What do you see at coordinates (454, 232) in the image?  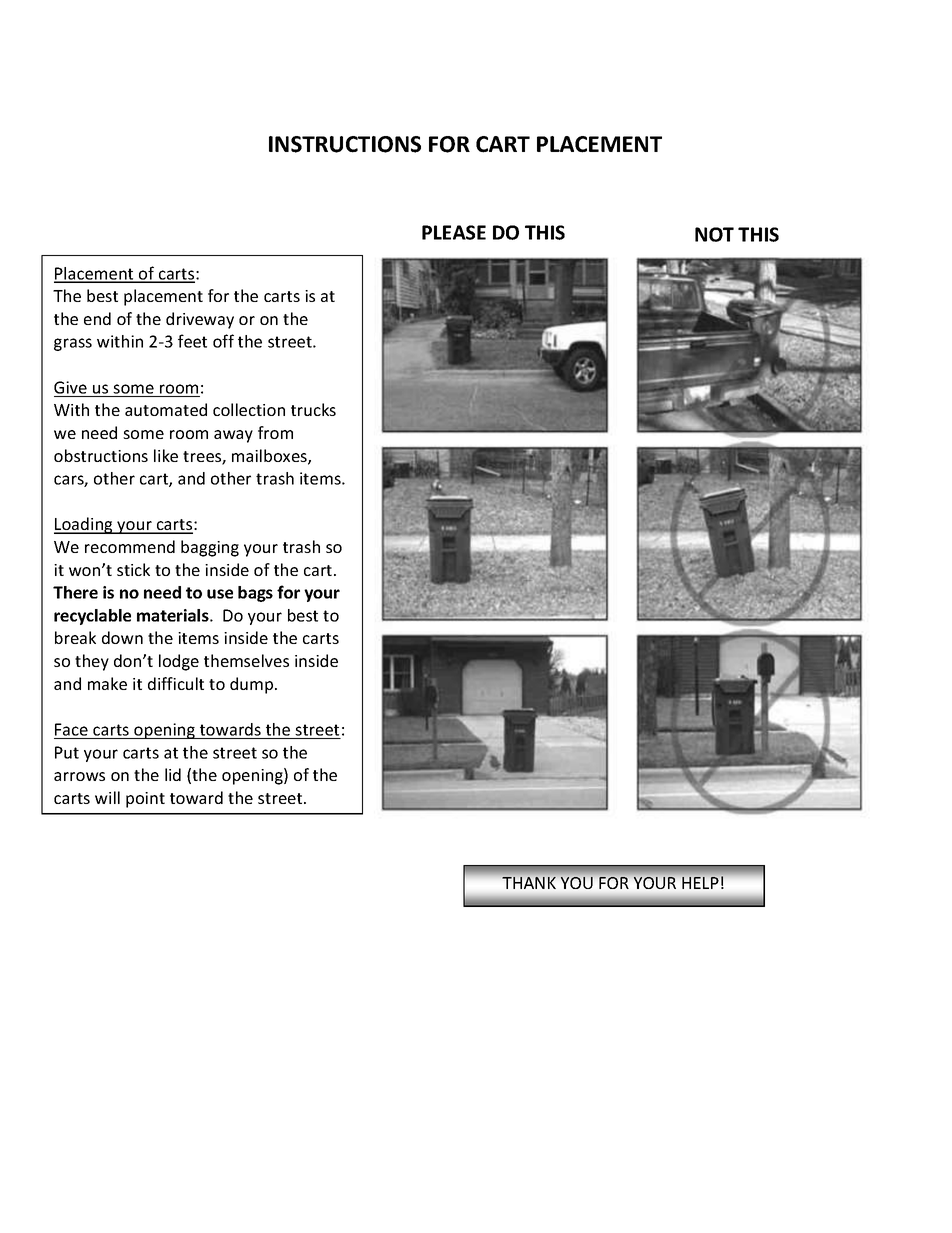 I see `PLEASE` at bounding box center [454, 232].
